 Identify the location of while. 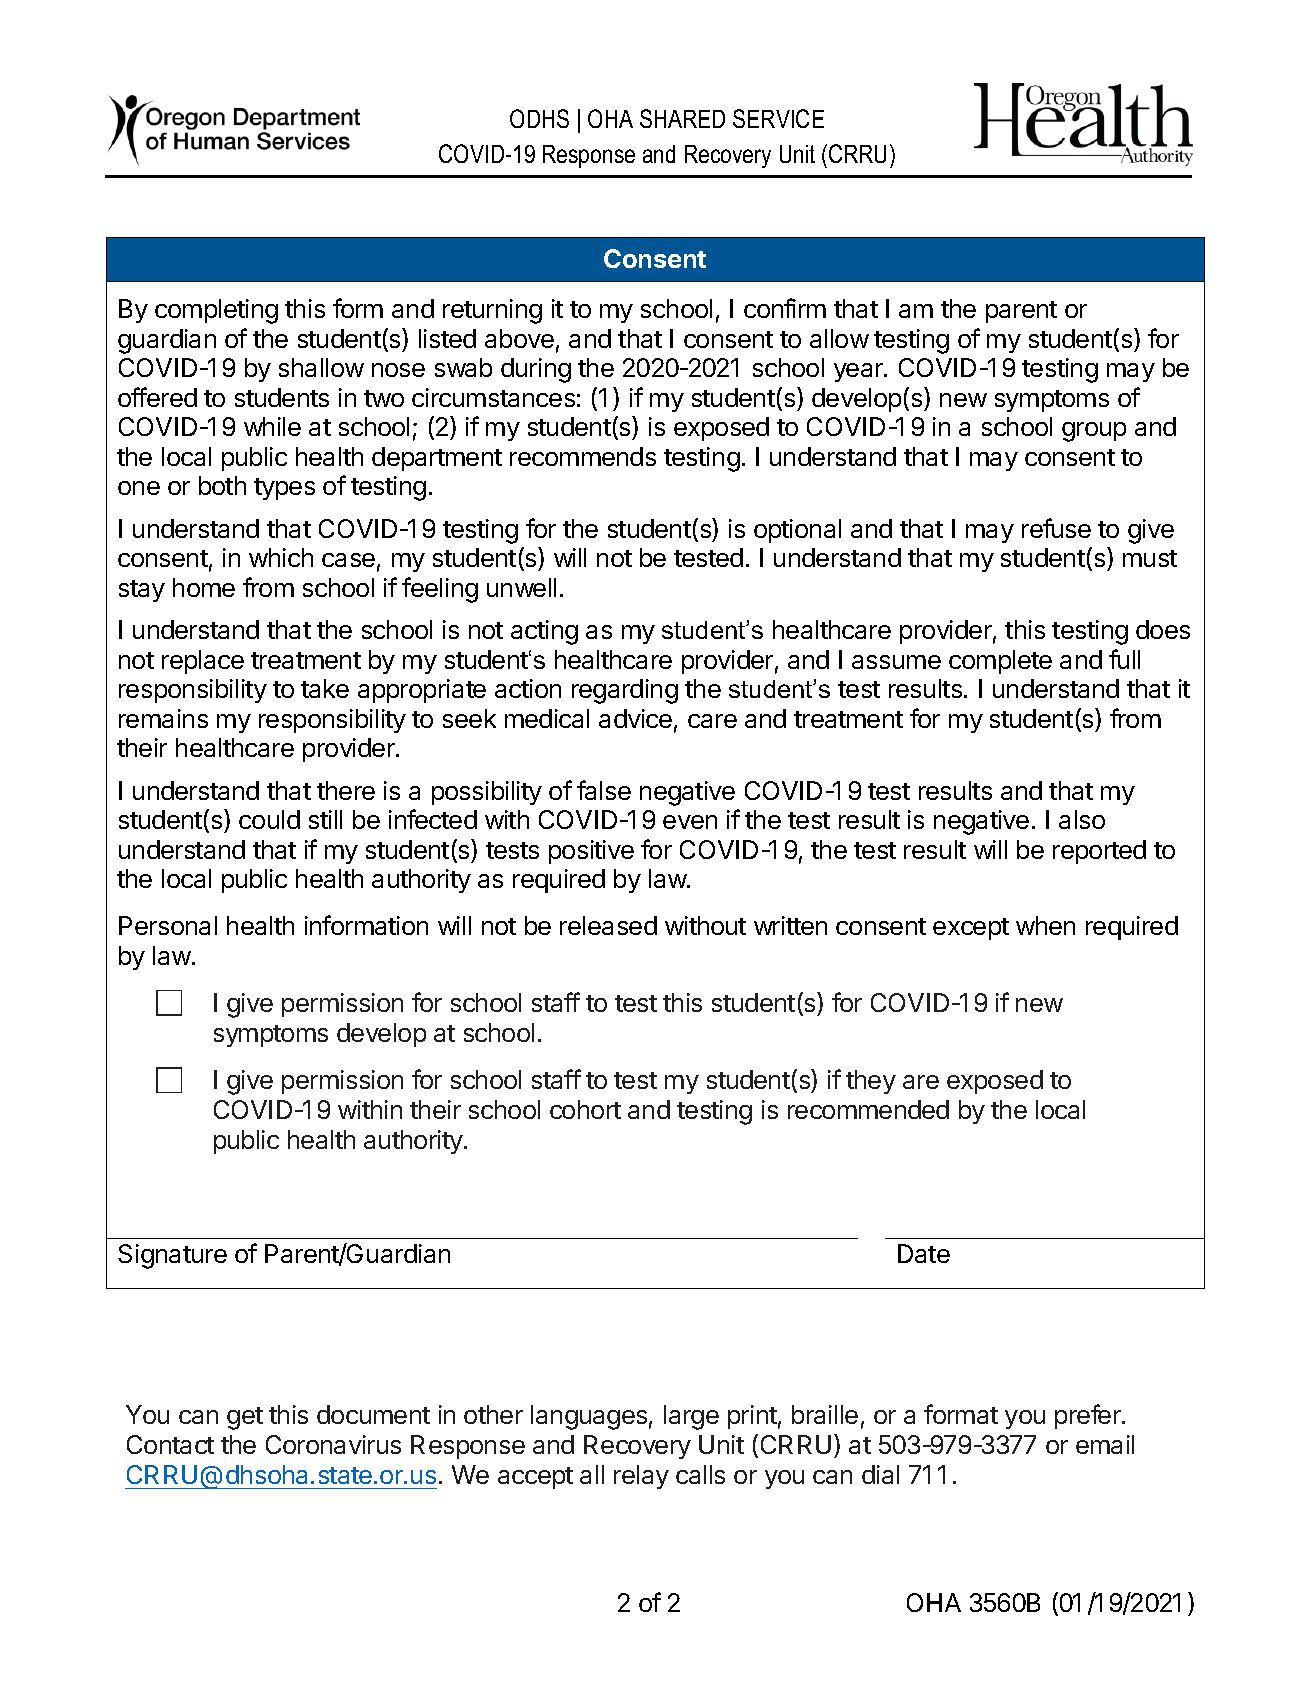
(272, 426).
